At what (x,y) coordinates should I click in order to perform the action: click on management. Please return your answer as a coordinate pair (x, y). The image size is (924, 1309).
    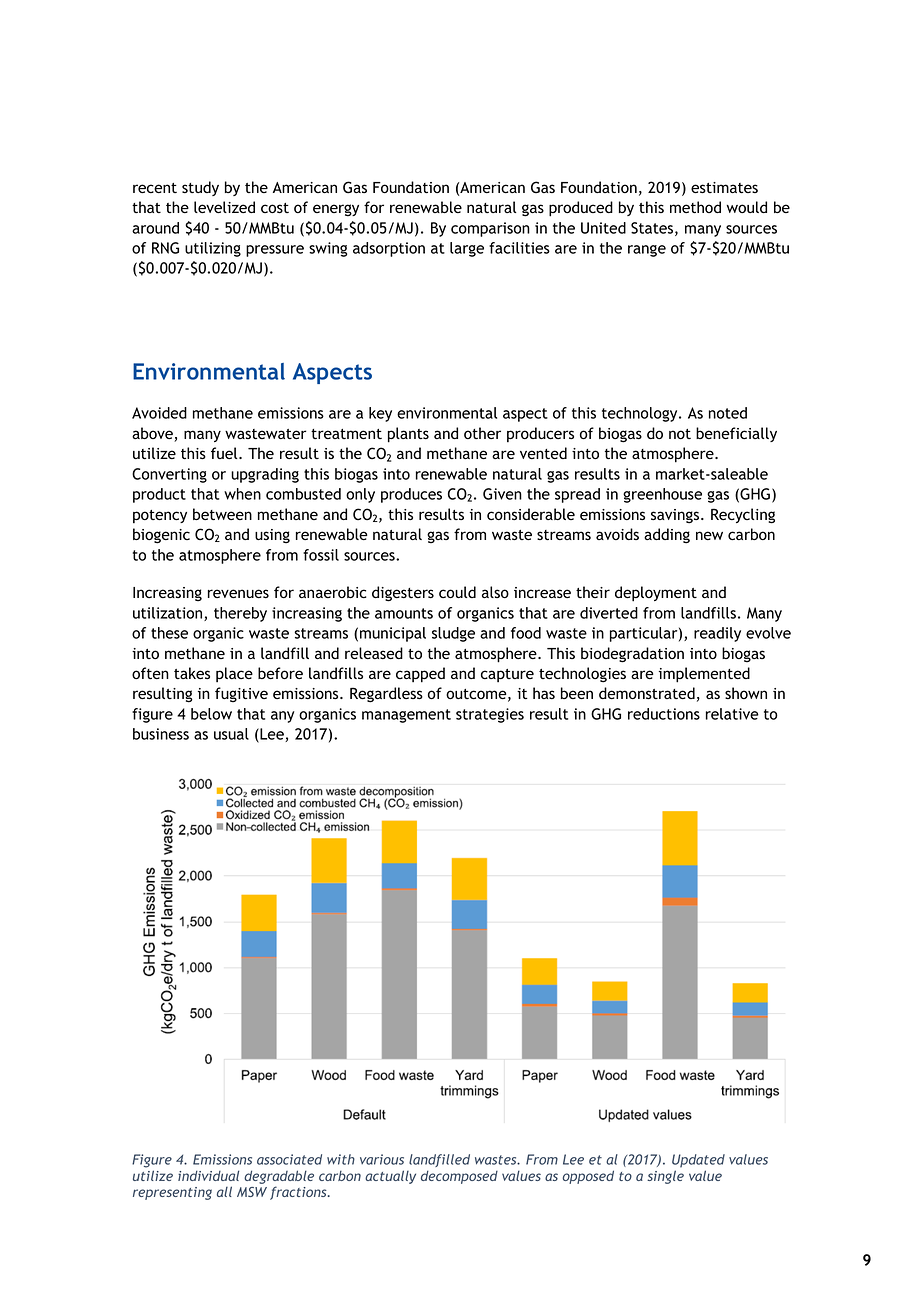
    Looking at the image, I should click on (406, 716).
